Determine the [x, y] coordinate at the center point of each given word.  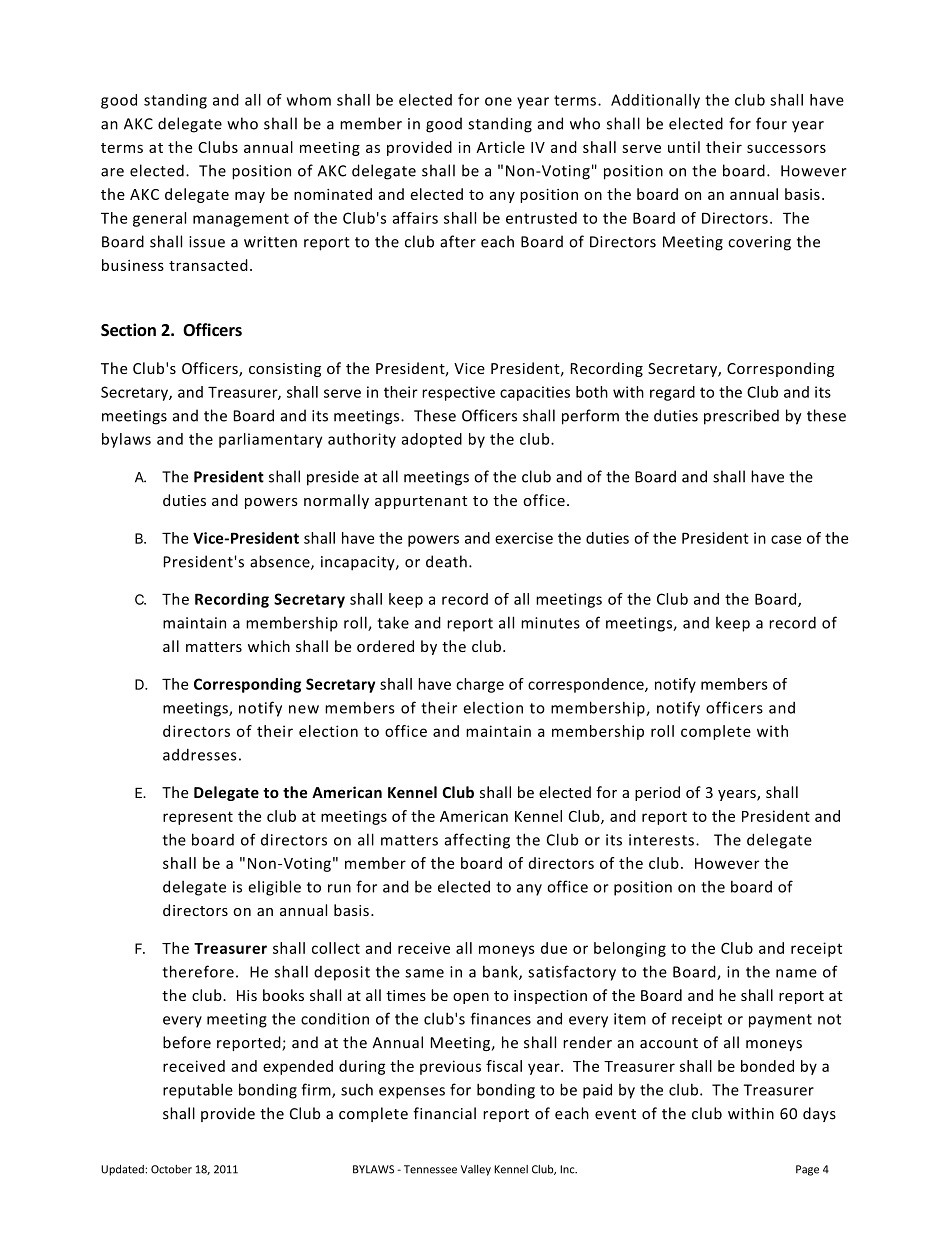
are [112, 172]
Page [807, 1170]
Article [500, 147]
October [171, 1169]
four [771, 123]
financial [444, 1113]
